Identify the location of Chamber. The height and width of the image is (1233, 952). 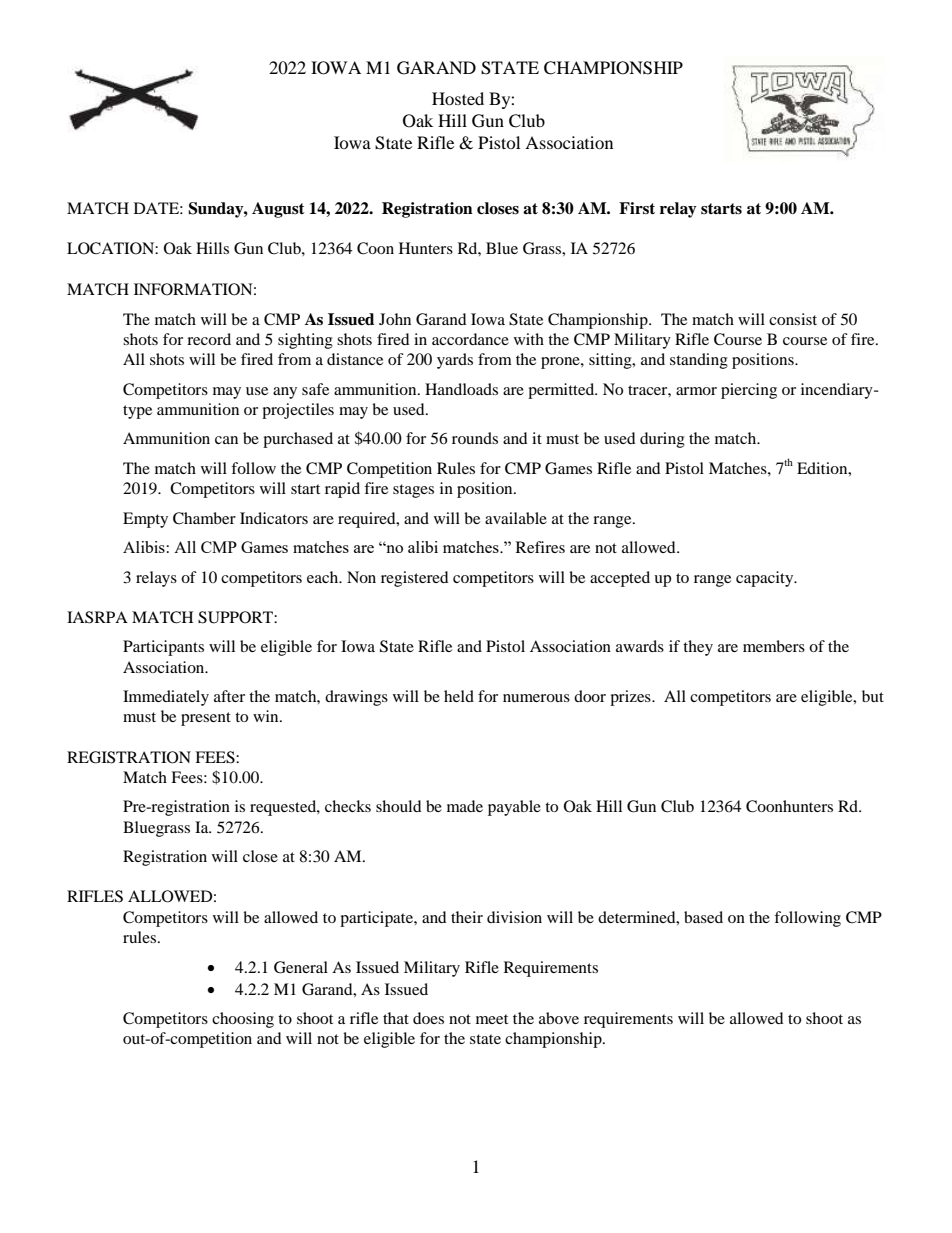
(204, 518).
